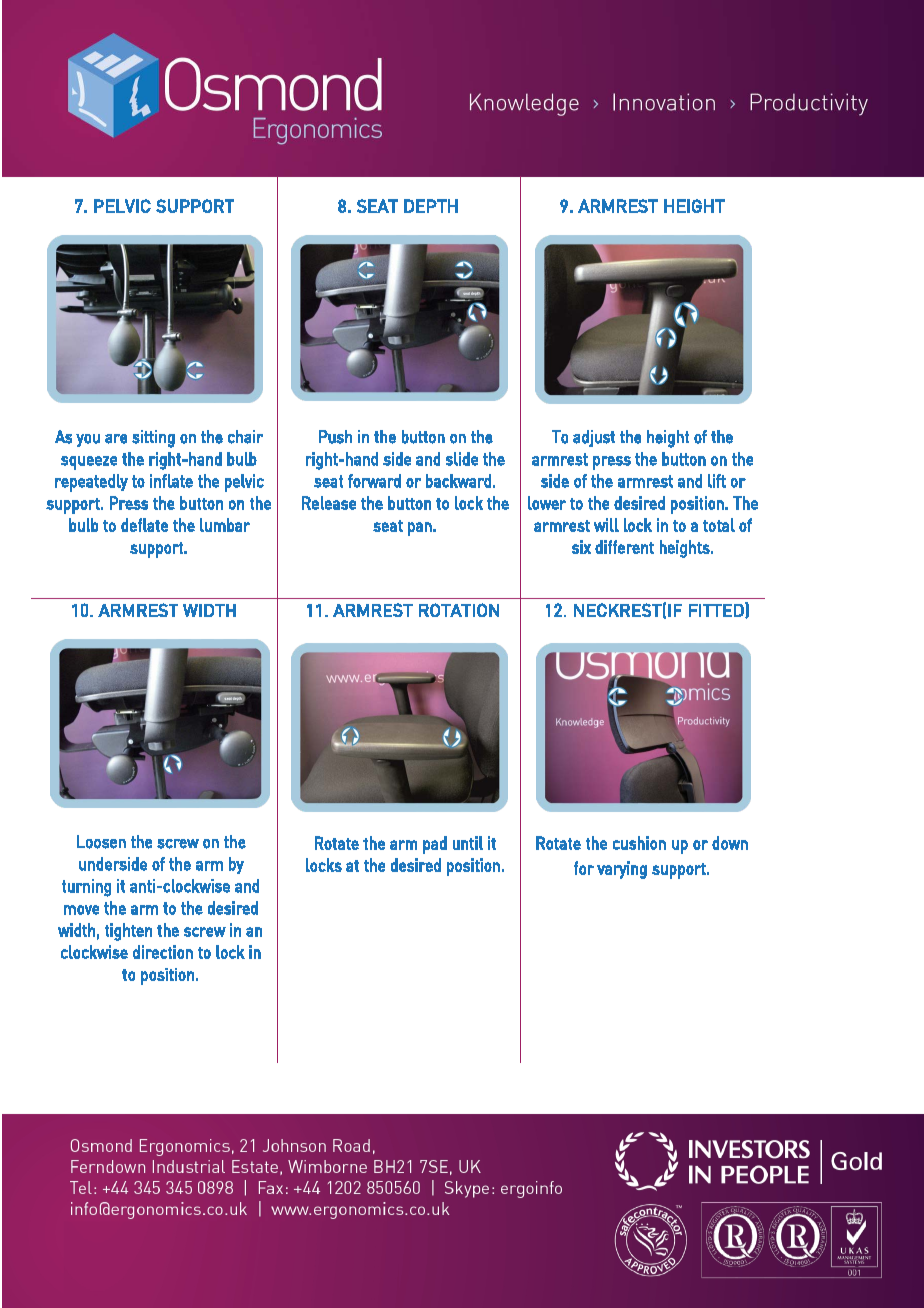 This screenshot has width=924, height=1308. What do you see at coordinates (594, 438) in the screenshot?
I see `adjust` at bounding box center [594, 438].
